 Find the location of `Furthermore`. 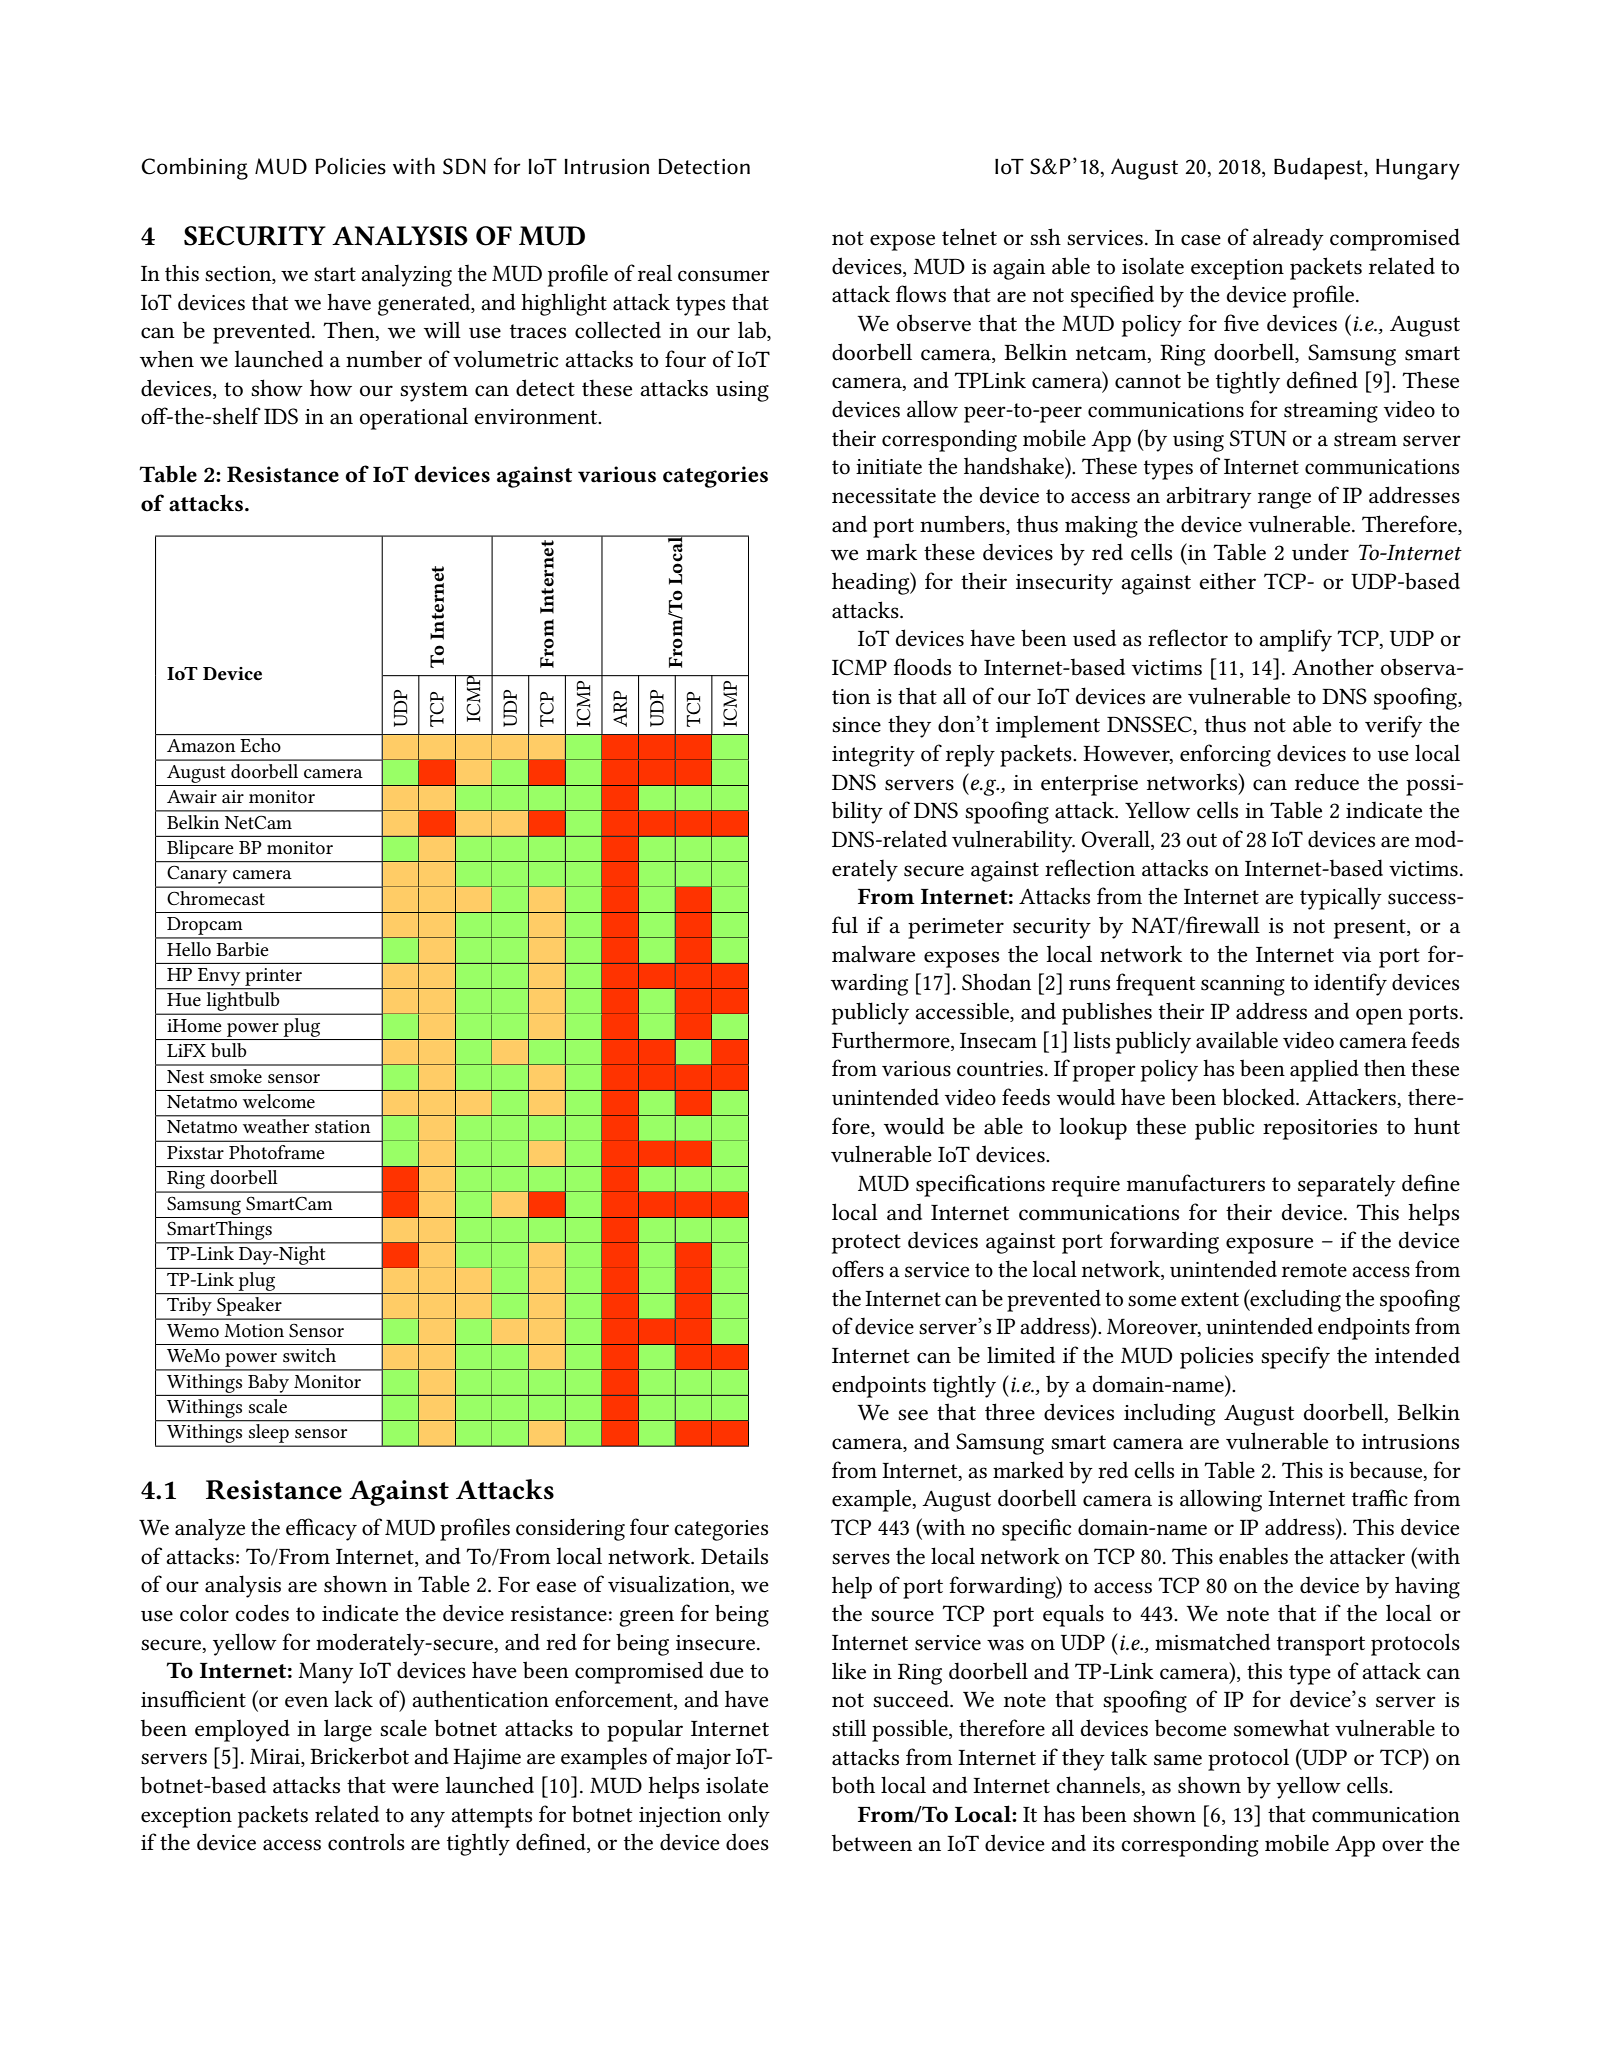

Furthermore is located at coordinates (892, 1041).
